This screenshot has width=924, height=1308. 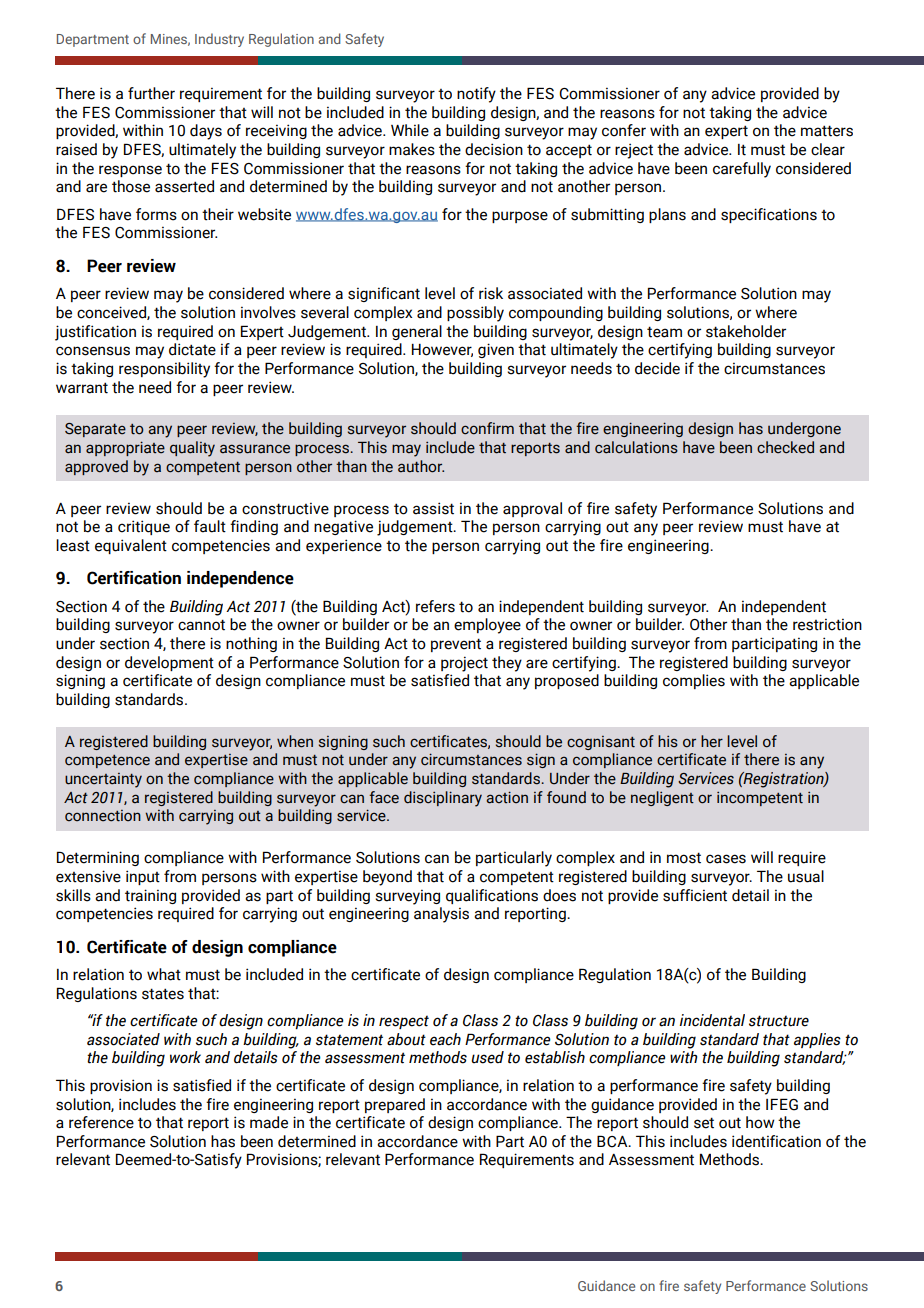 What do you see at coordinates (107, 761) in the screenshot?
I see `competence` at bounding box center [107, 761].
